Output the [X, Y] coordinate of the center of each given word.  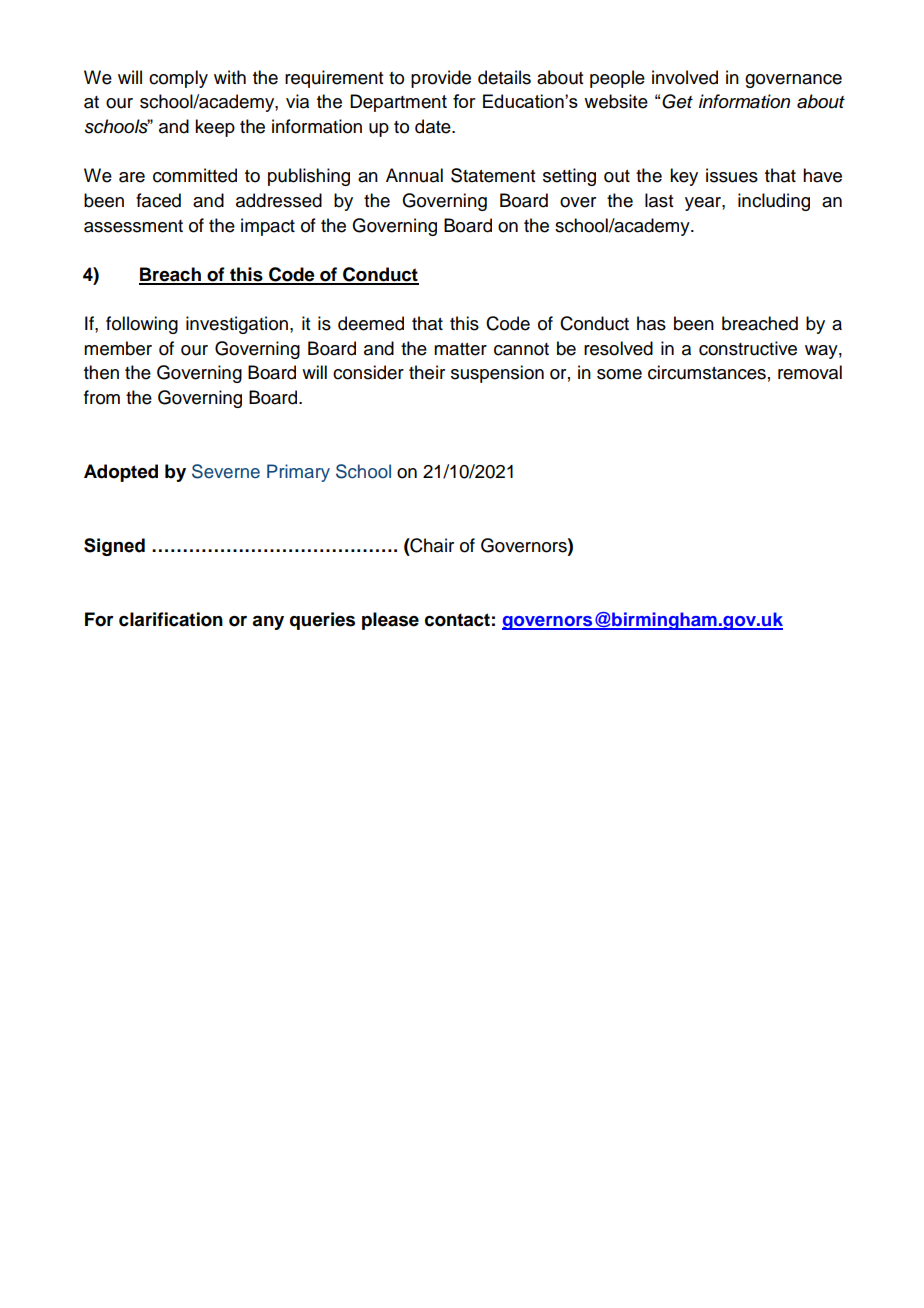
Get [677, 101]
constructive [748, 348]
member [118, 348]
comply [178, 79]
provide [441, 79]
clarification [171, 619]
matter [460, 349]
